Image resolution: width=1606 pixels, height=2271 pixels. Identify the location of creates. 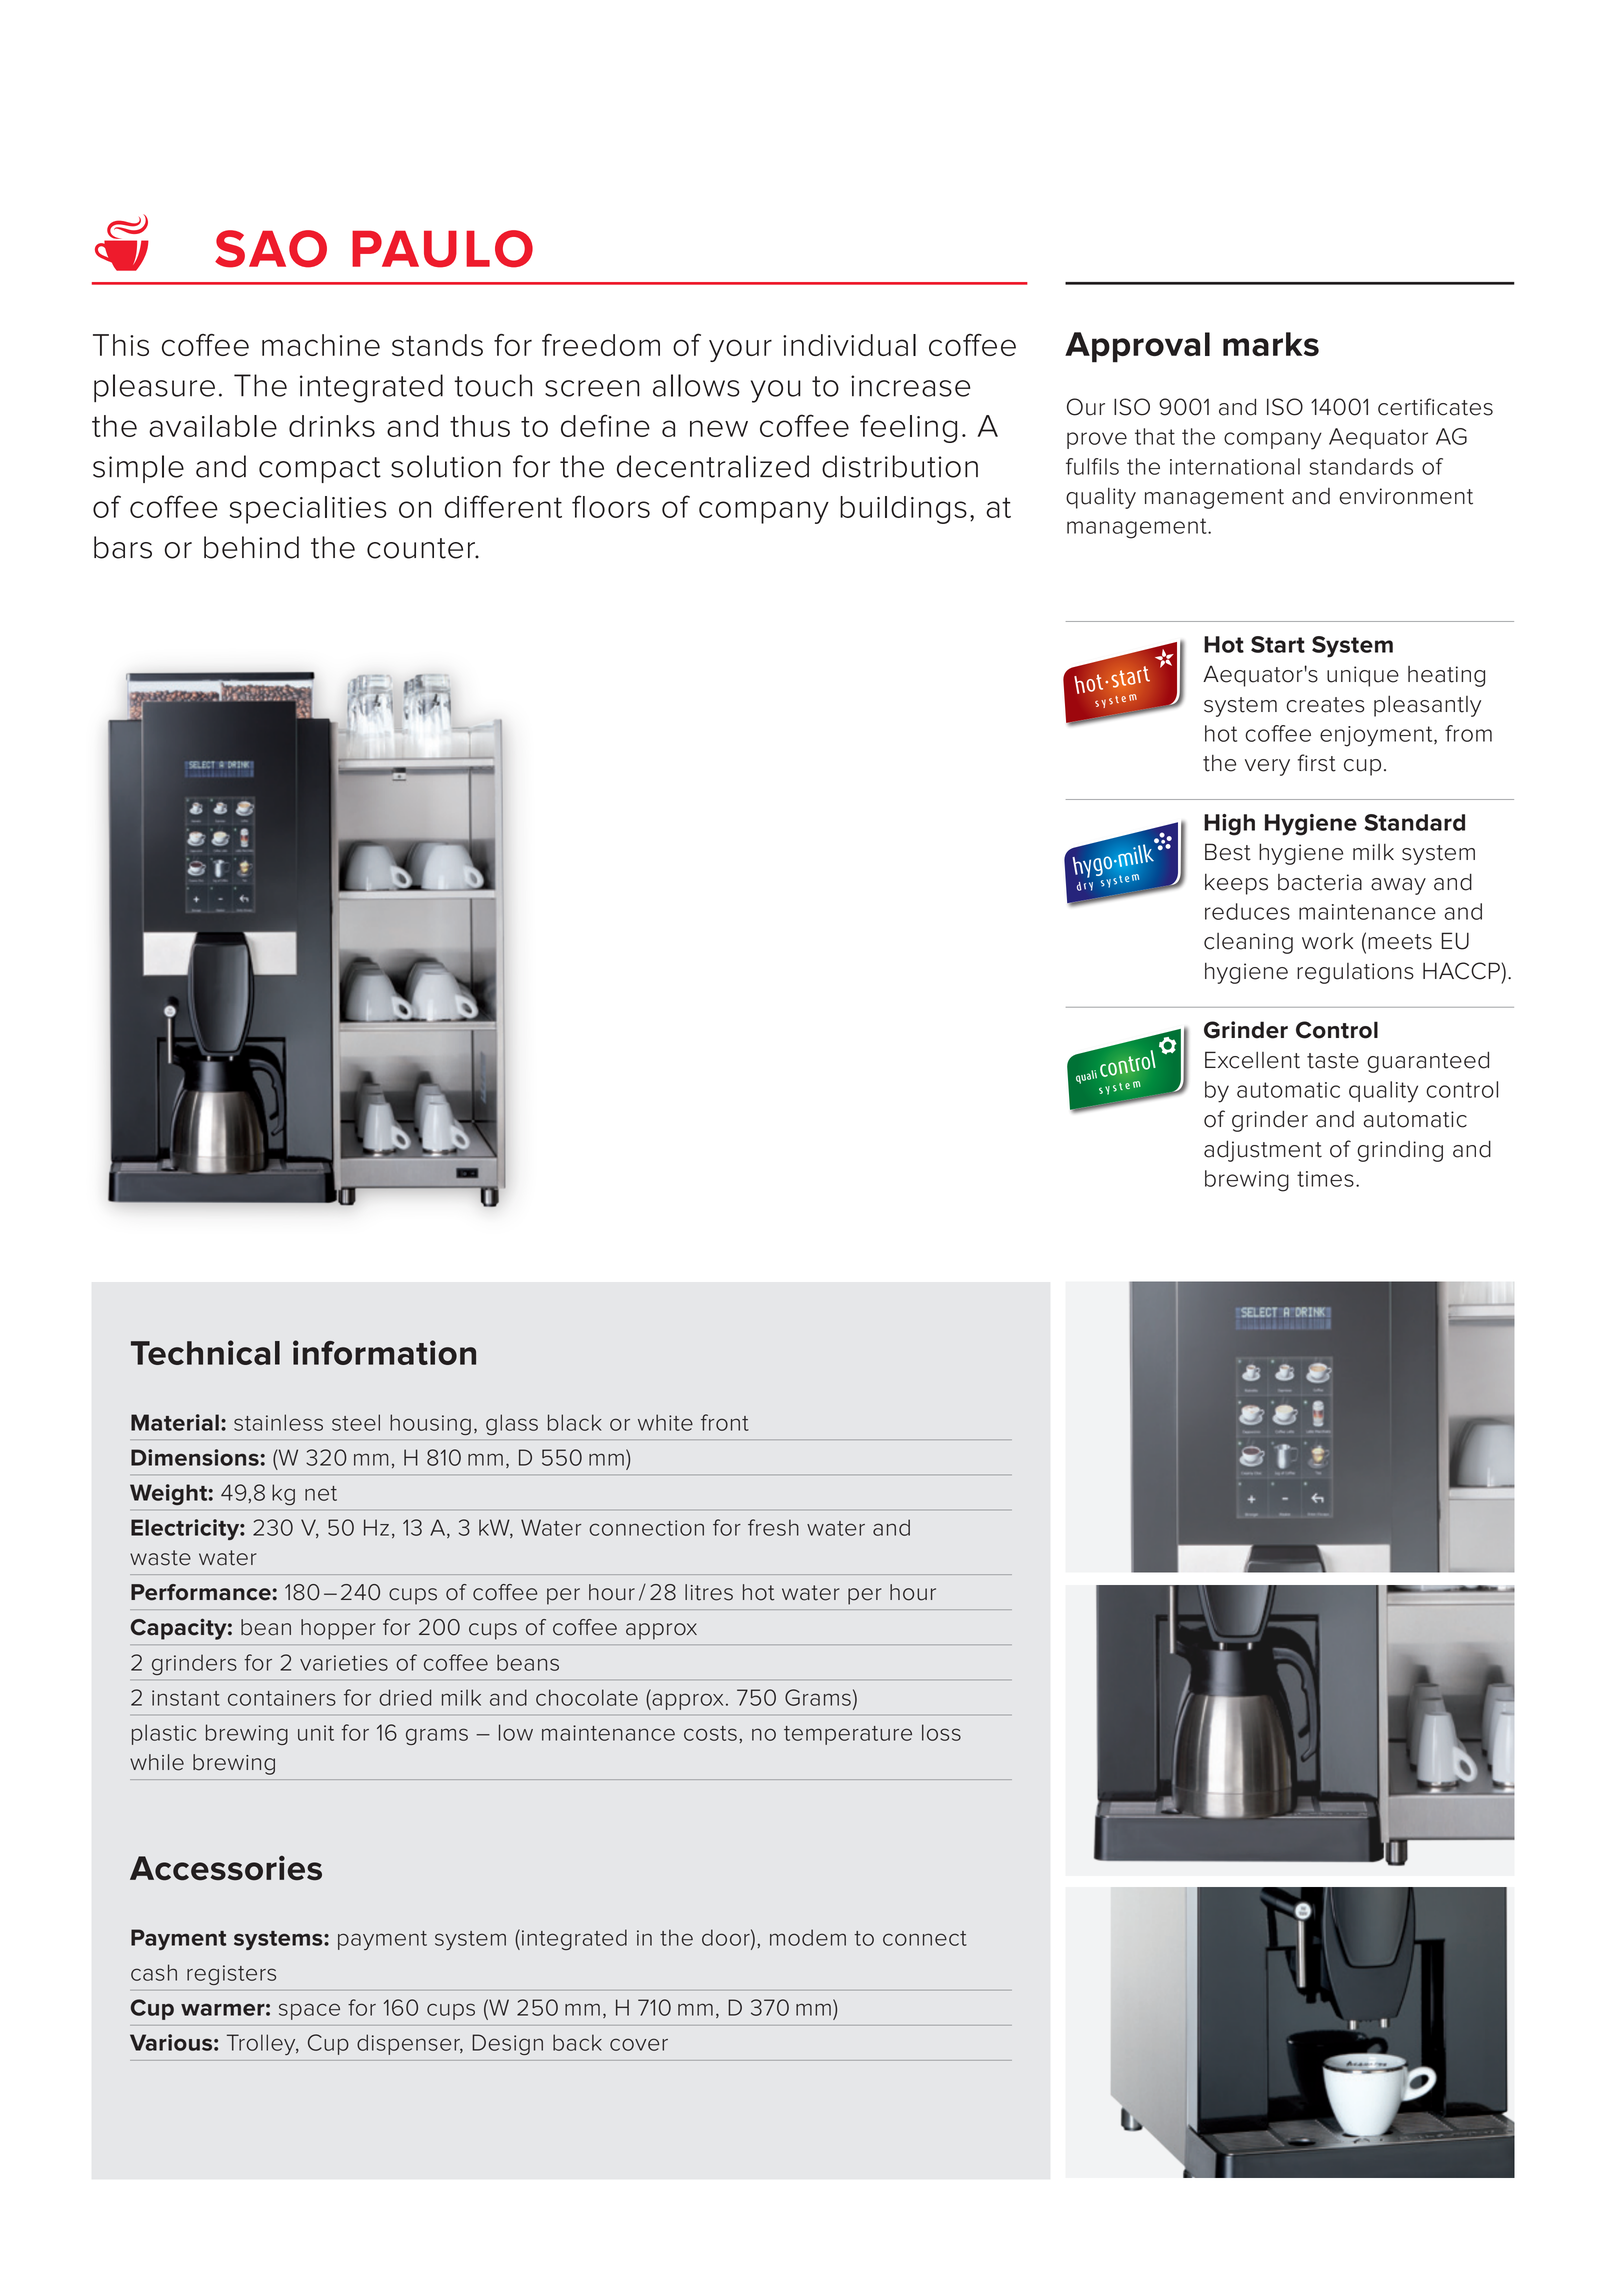
(1325, 705).
